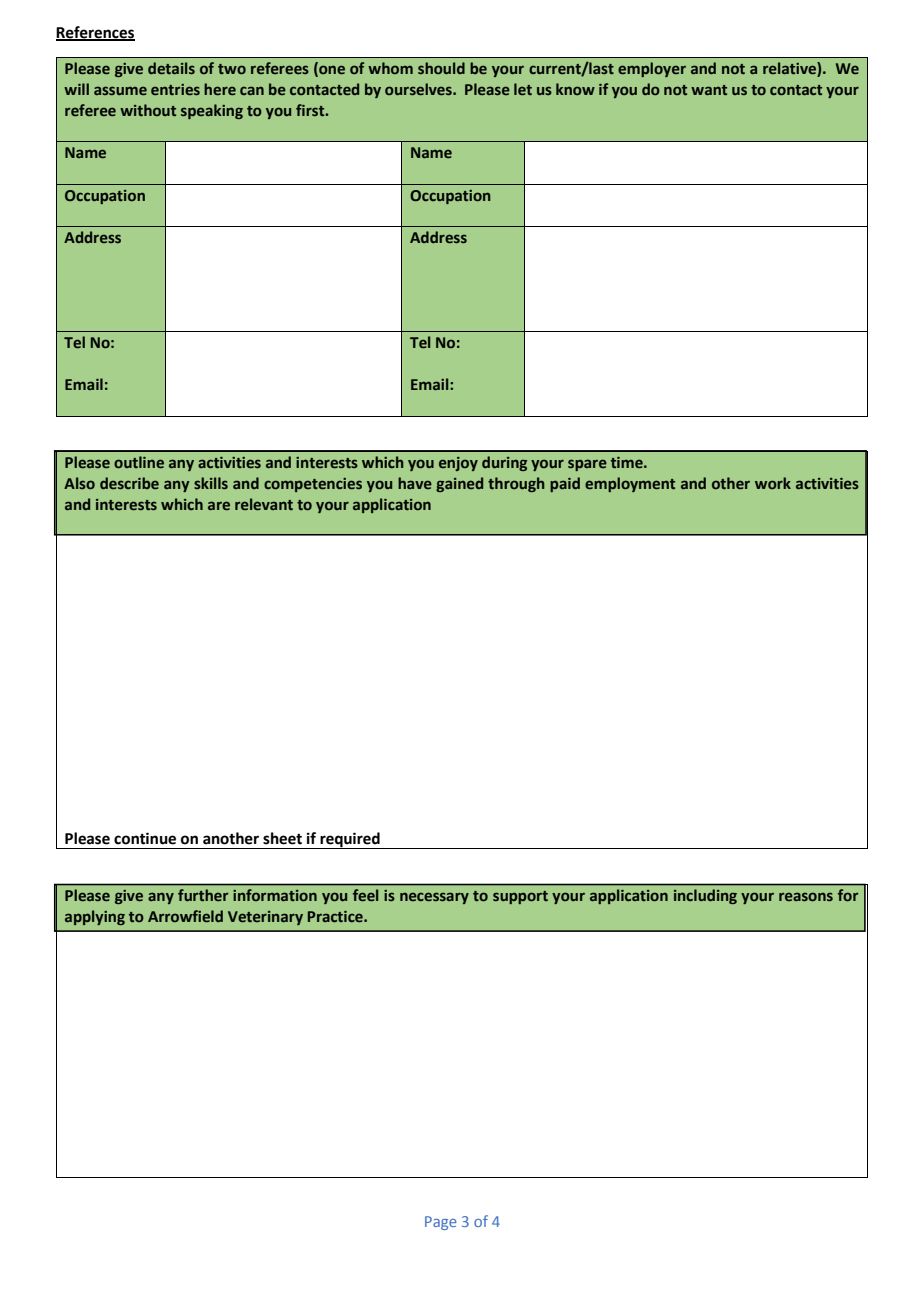 The height and width of the screenshot is (1308, 924). I want to click on want, so click(709, 90).
